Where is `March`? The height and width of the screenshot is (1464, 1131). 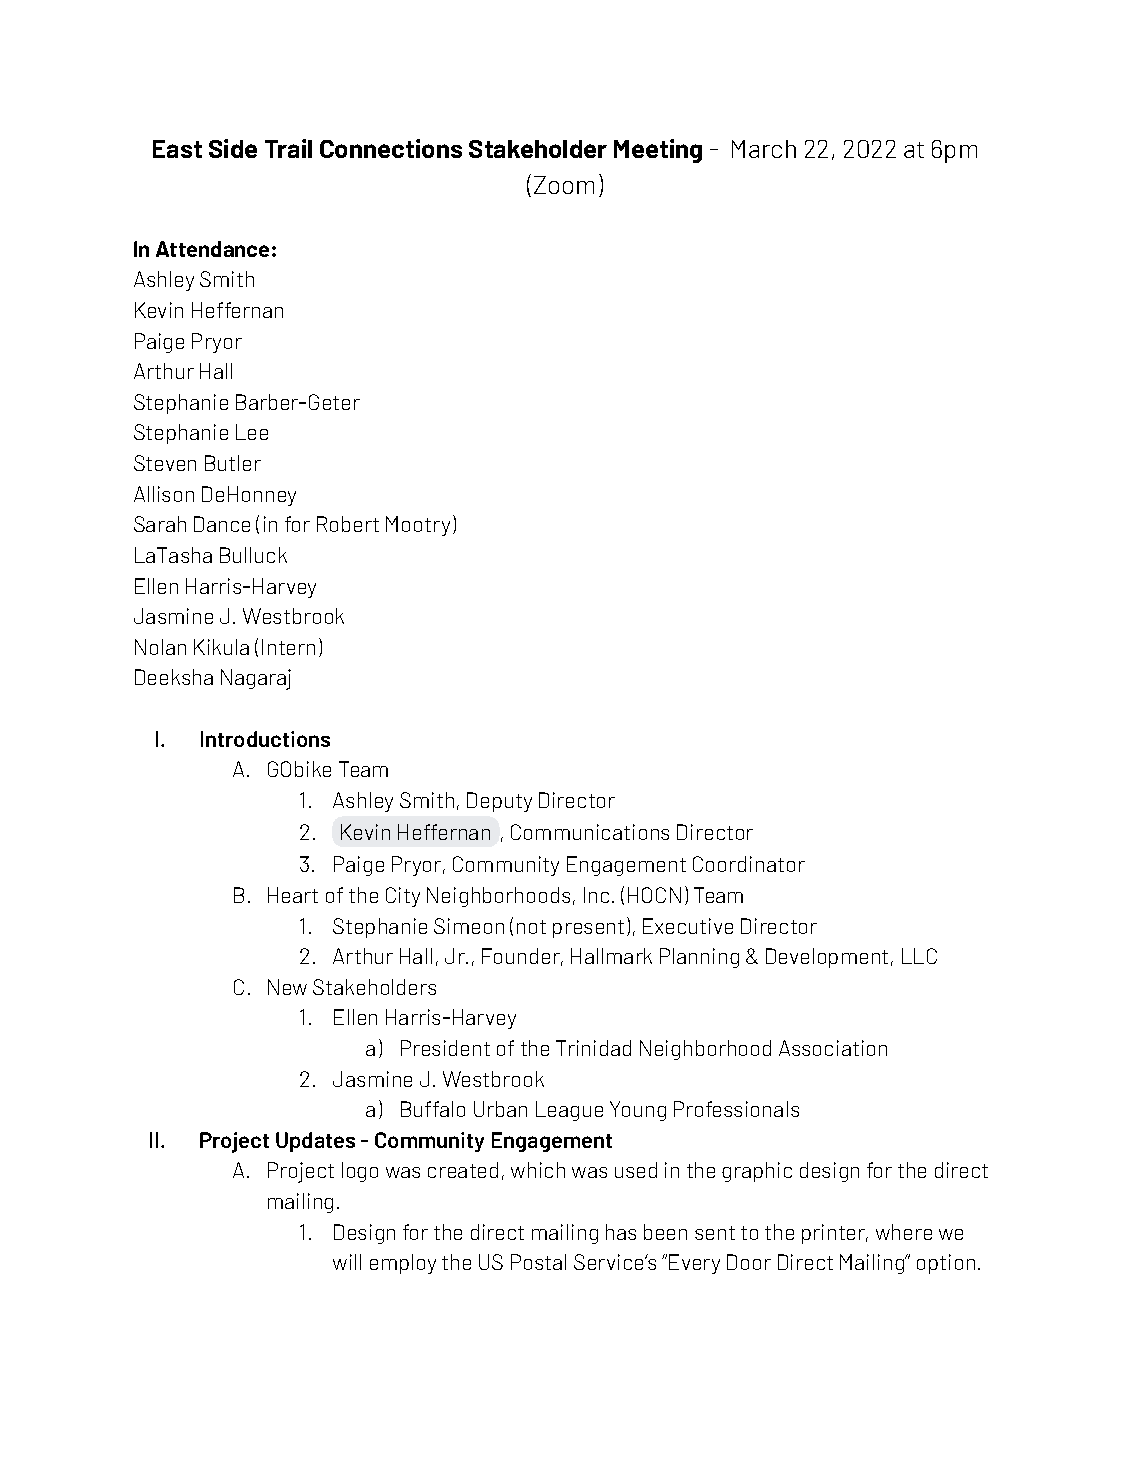 March is located at coordinates (764, 149).
